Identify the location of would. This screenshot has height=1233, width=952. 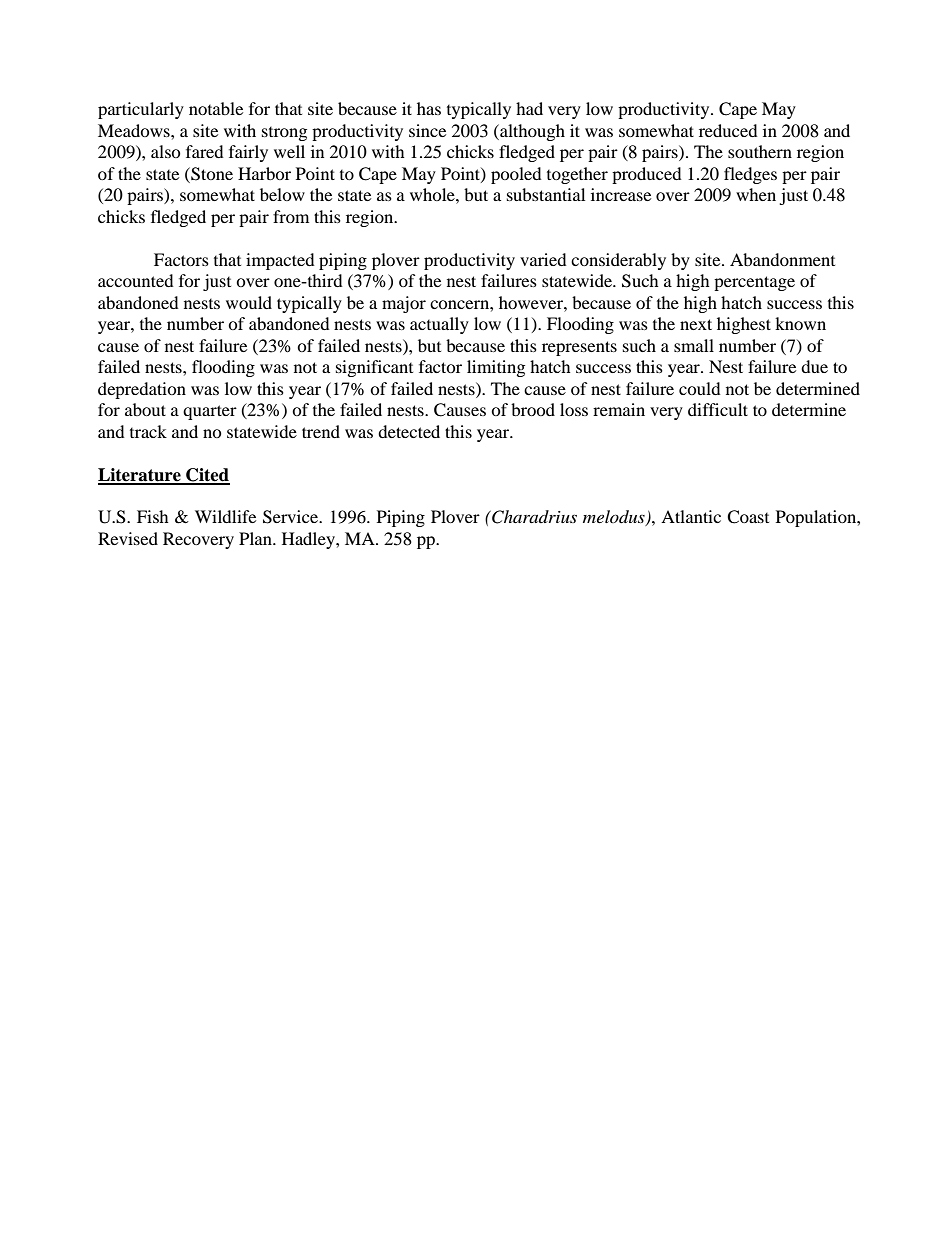
(249, 302).
